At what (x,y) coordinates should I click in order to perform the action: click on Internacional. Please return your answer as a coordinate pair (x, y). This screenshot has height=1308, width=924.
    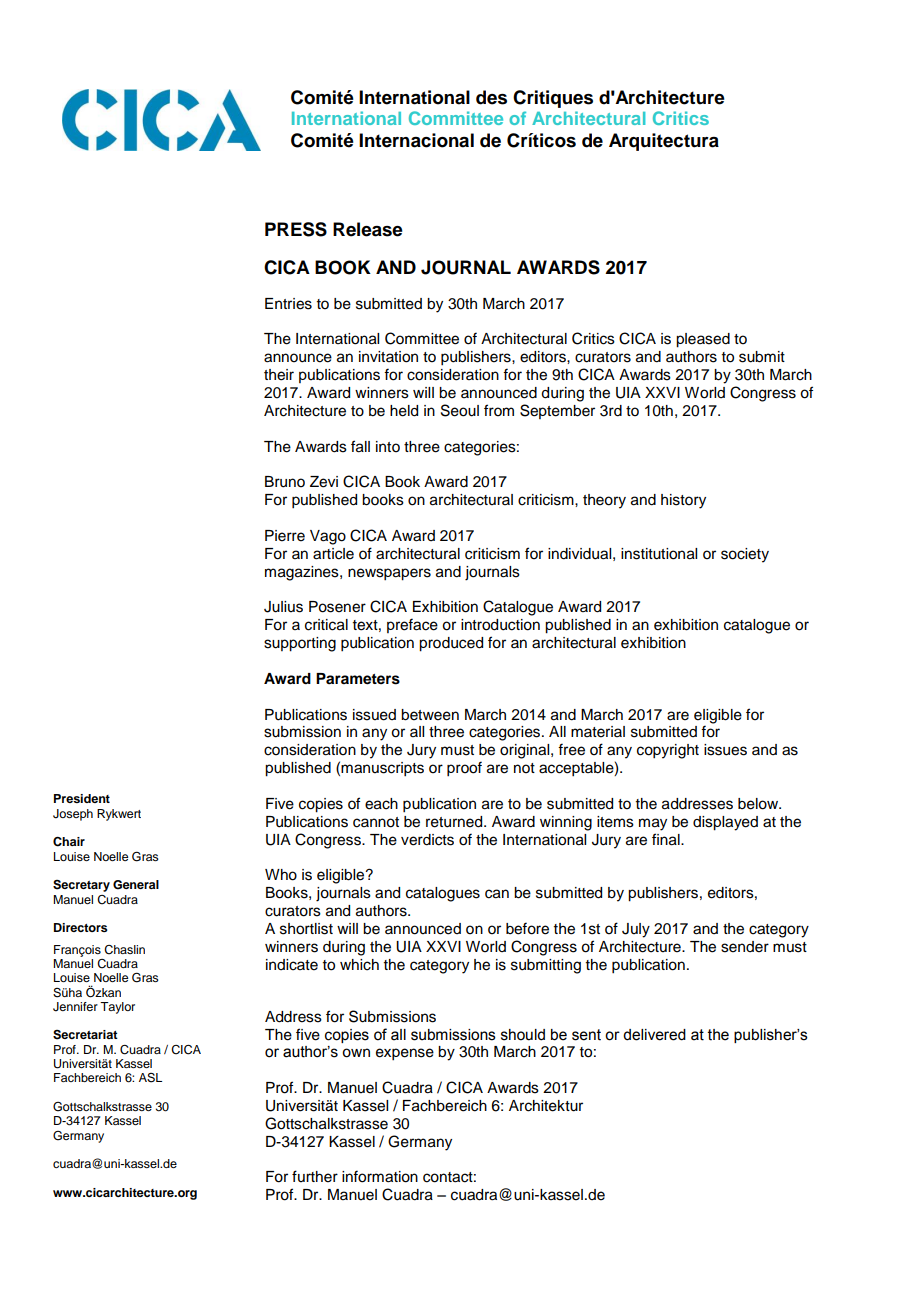
    Looking at the image, I should click on (416, 140).
